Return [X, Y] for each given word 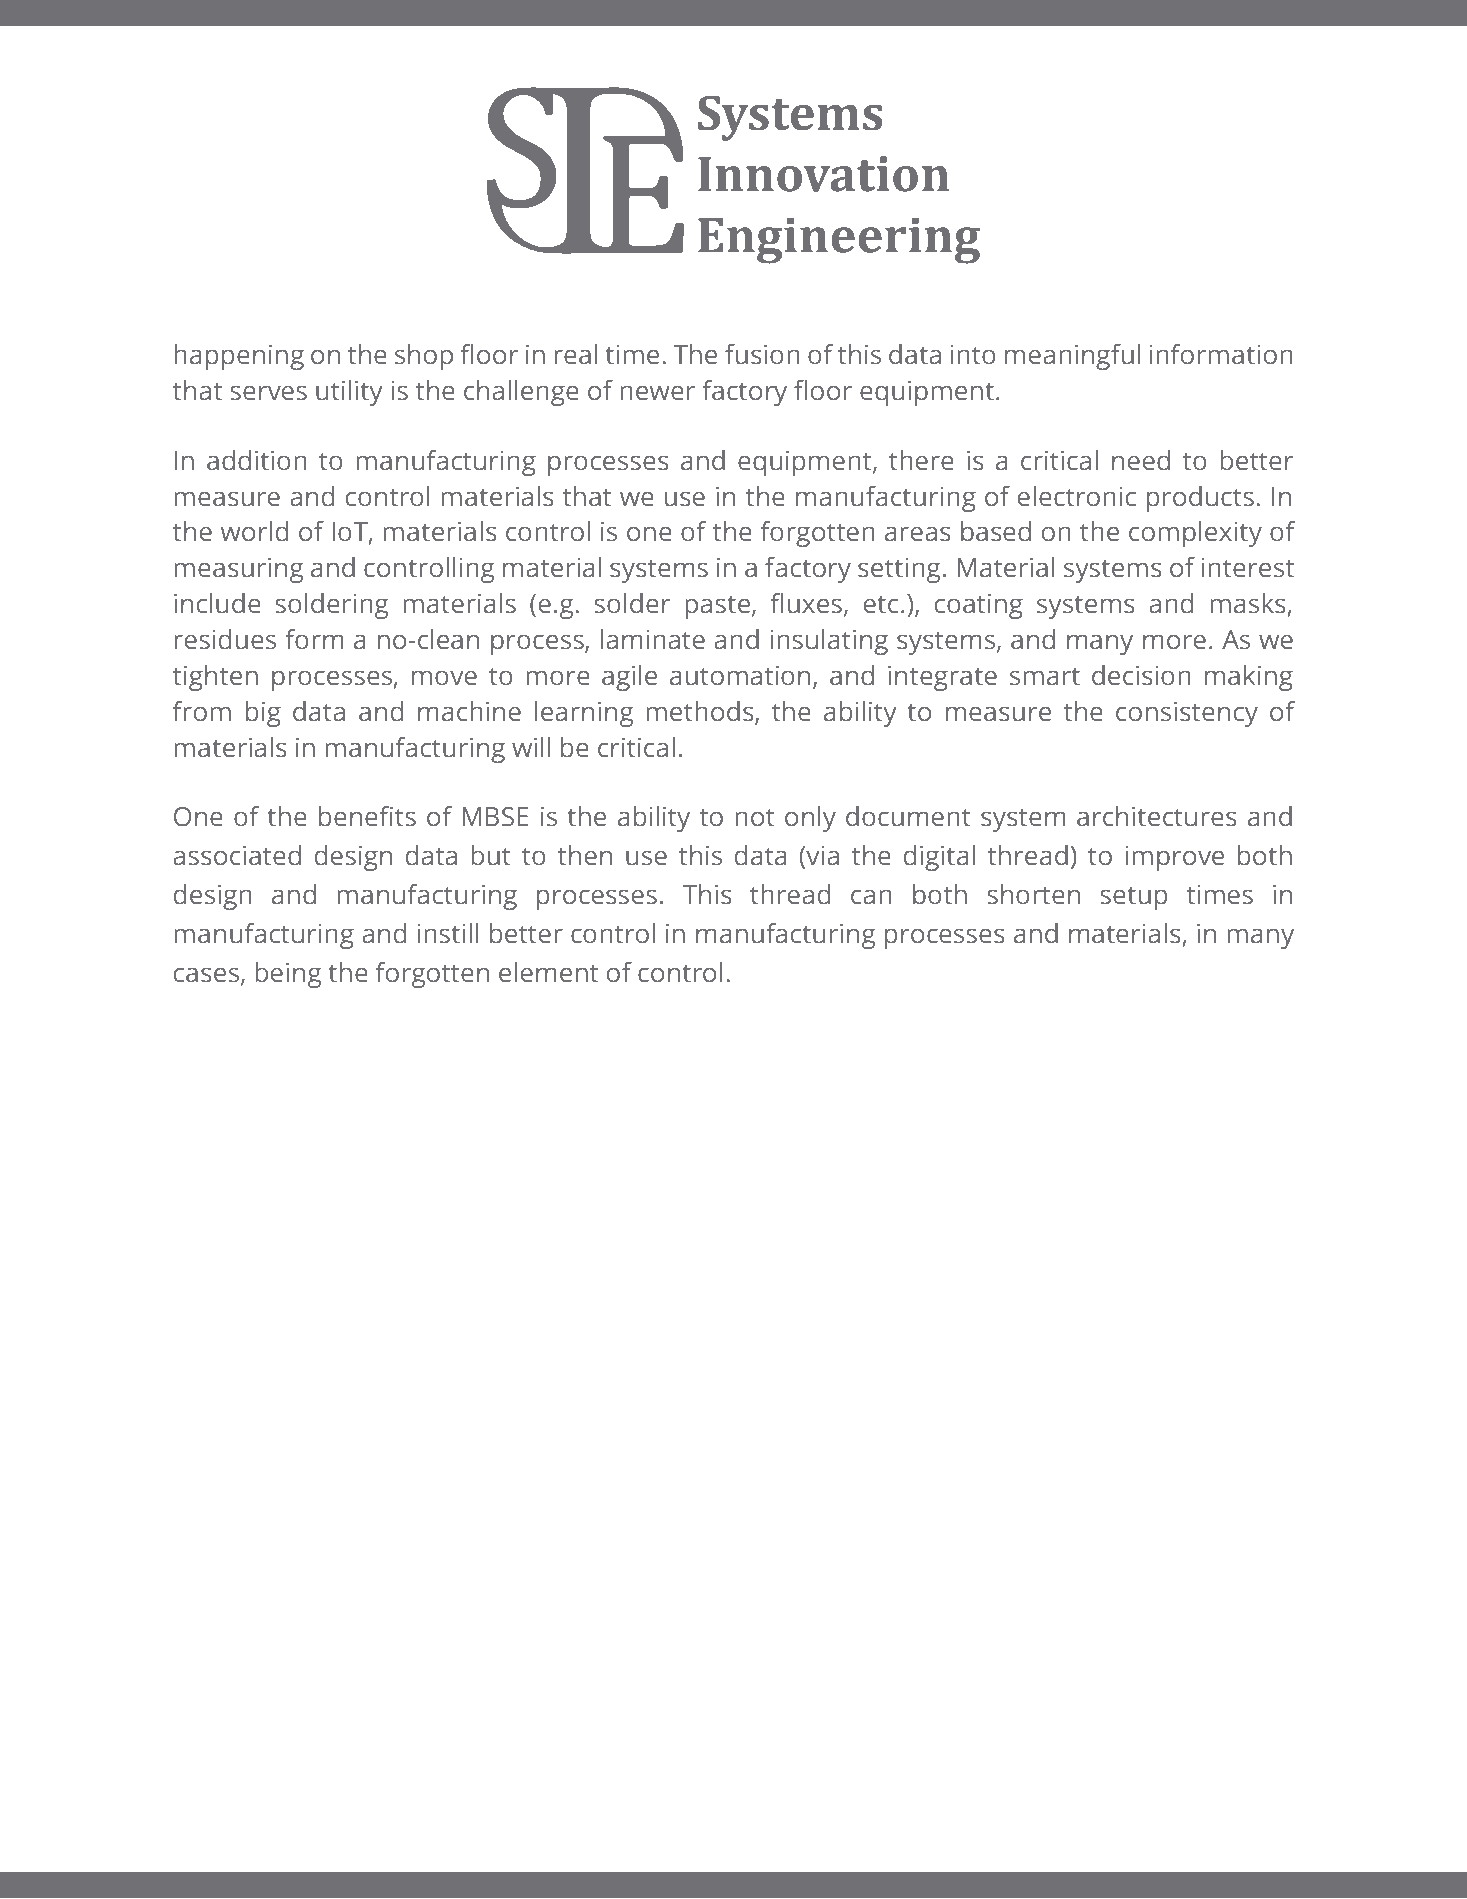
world [254, 531]
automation [740, 676]
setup [1134, 898]
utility [349, 393]
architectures [1157, 816]
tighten [215, 678]
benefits [367, 816]
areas [918, 534]
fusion [762, 354]
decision [1141, 675]
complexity [1195, 534]
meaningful [1072, 357]
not [755, 818]
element [548, 972]
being [288, 975]
